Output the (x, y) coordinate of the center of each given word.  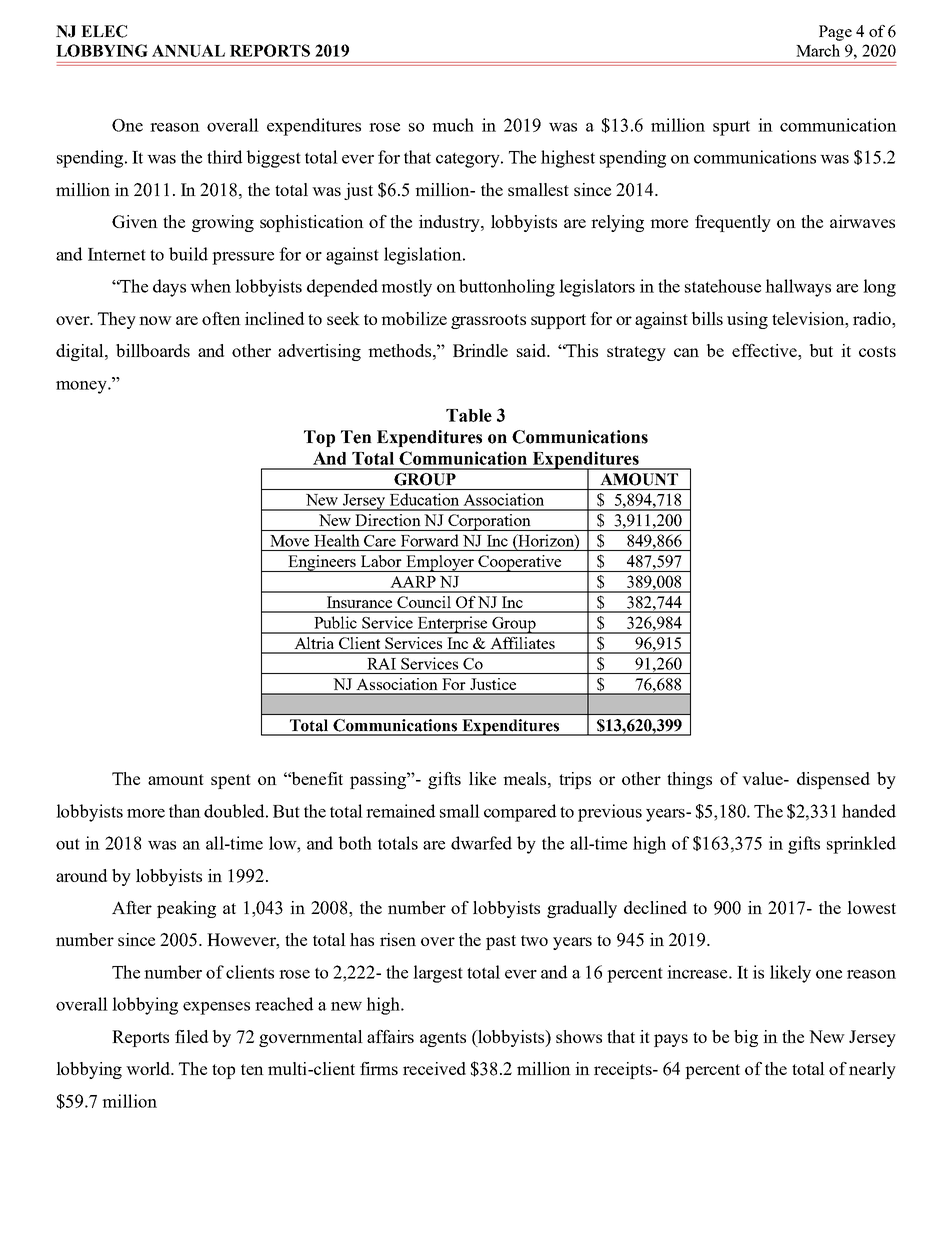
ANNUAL (188, 51)
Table (469, 415)
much (453, 125)
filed (191, 1036)
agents (443, 1039)
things (689, 780)
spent (231, 781)
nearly (872, 1070)
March (818, 50)
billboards (153, 350)
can (686, 352)
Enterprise (452, 625)
